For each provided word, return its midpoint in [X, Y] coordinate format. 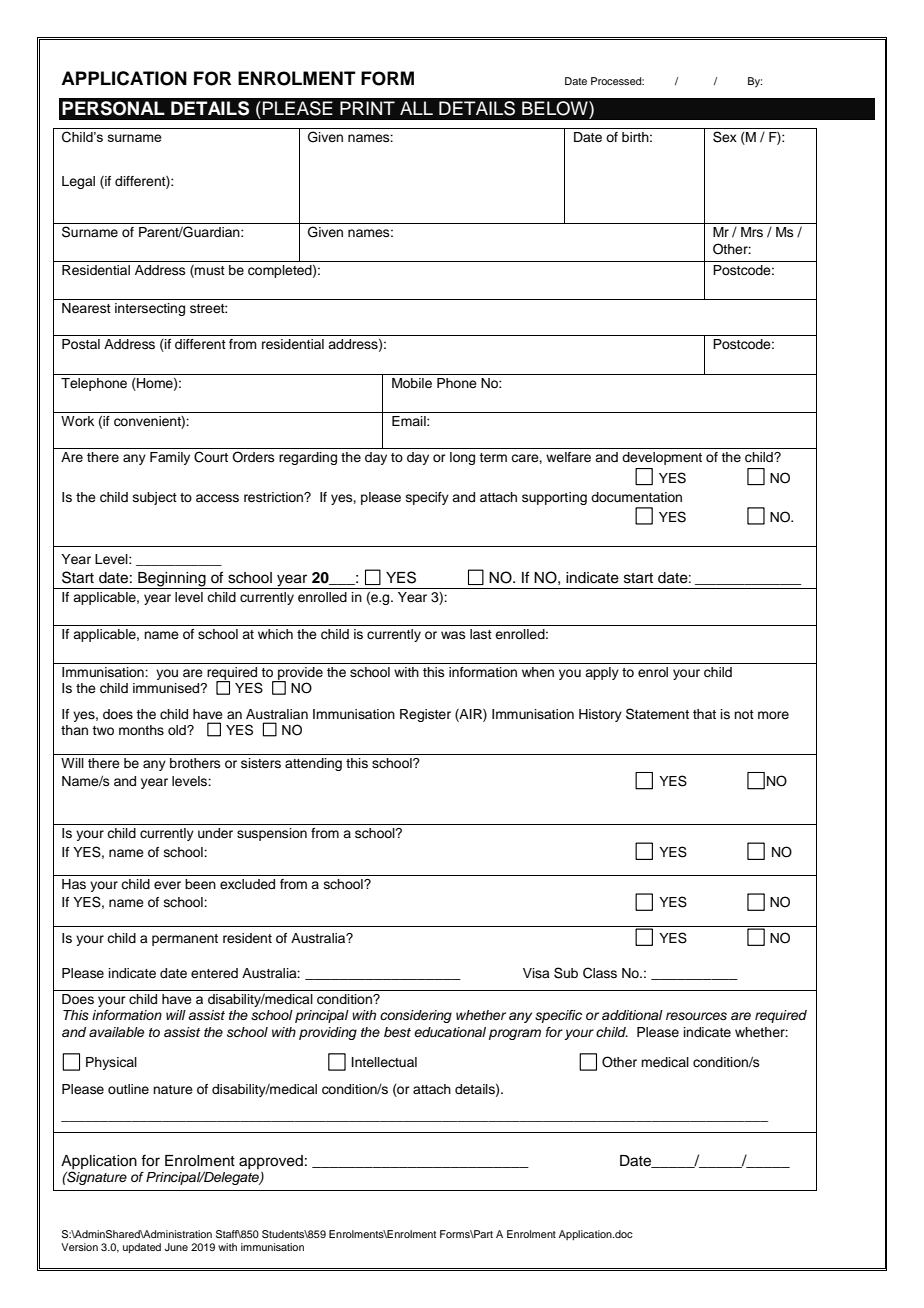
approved [271, 1162]
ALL [416, 108]
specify [427, 498]
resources [696, 1016]
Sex [725, 137]
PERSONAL [113, 108]
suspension [272, 834]
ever [167, 885]
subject [155, 498]
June [176, 1247]
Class [600, 973]
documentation [636, 497]
